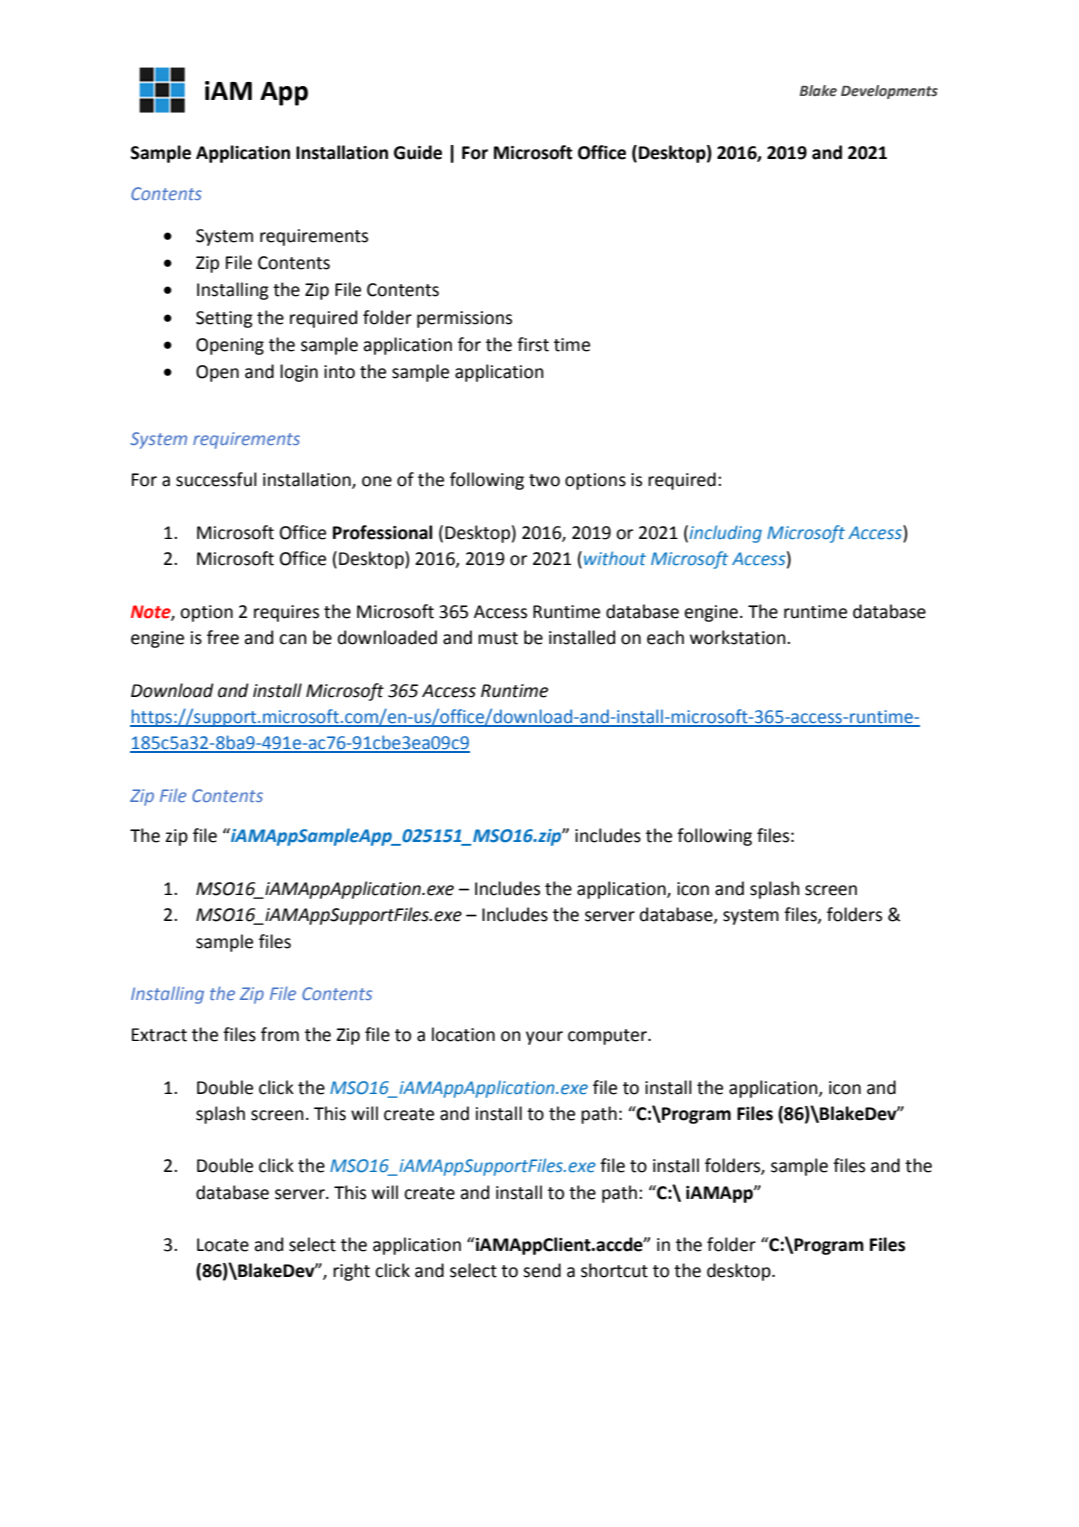 The width and height of the image is (1079, 1527). I want to click on two, so click(544, 480).
